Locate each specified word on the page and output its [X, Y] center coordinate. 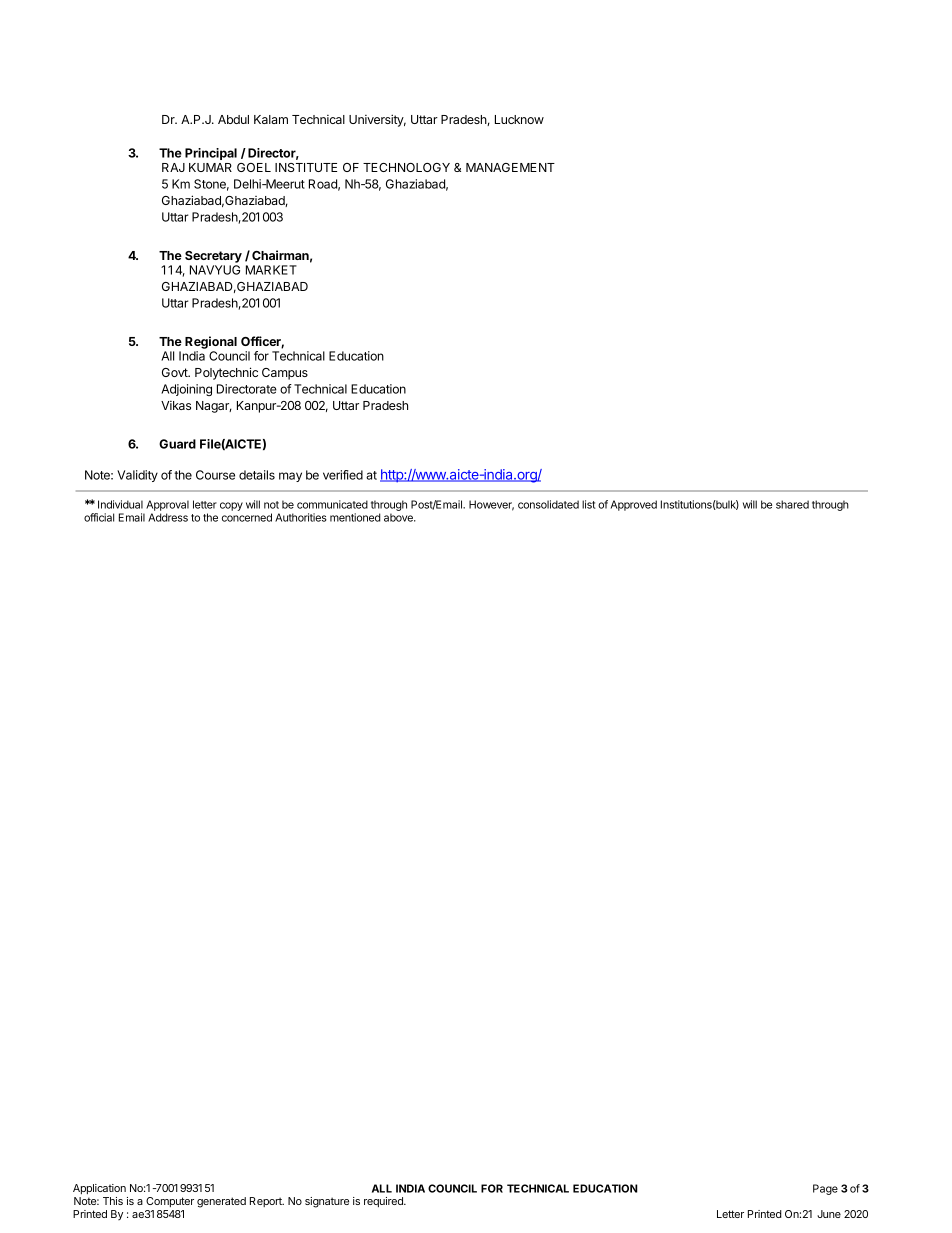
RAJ [173, 167]
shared [792, 504]
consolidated [548, 504]
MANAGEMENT [510, 167]
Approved [634, 505]
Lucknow [519, 119]
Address [168, 517]
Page [825, 1189]
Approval [167, 505]
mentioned [355, 517]
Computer [170, 1202]
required [384, 1202]
